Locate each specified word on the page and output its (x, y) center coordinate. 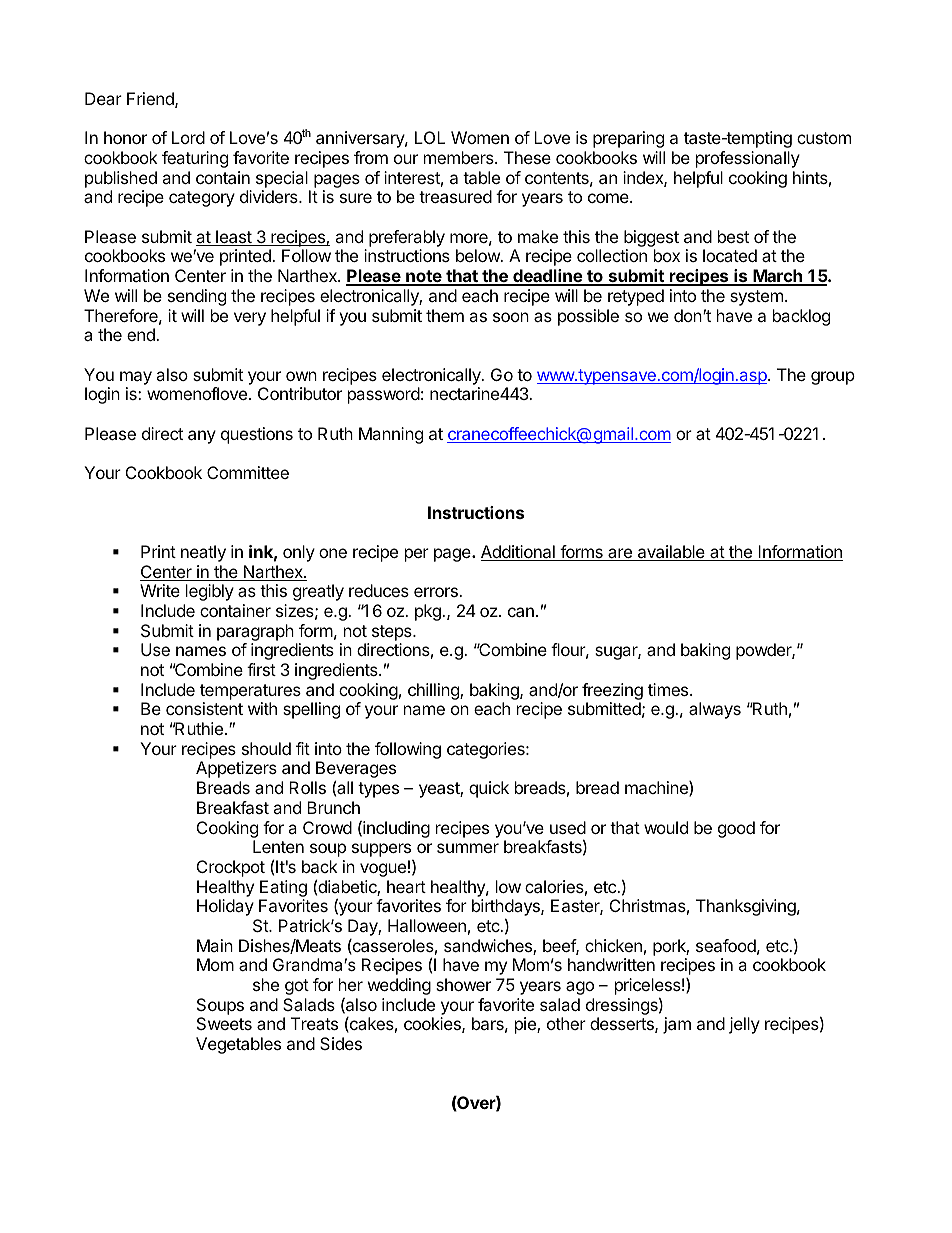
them (445, 315)
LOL (430, 137)
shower (463, 984)
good (736, 829)
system (756, 298)
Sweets (224, 1023)
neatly (203, 553)
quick (489, 789)
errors (437, 592)
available (671, 553)
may (136, 378)
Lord (188, 137)
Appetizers (236, 769)
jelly (744, 1025)
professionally (748, 159)
